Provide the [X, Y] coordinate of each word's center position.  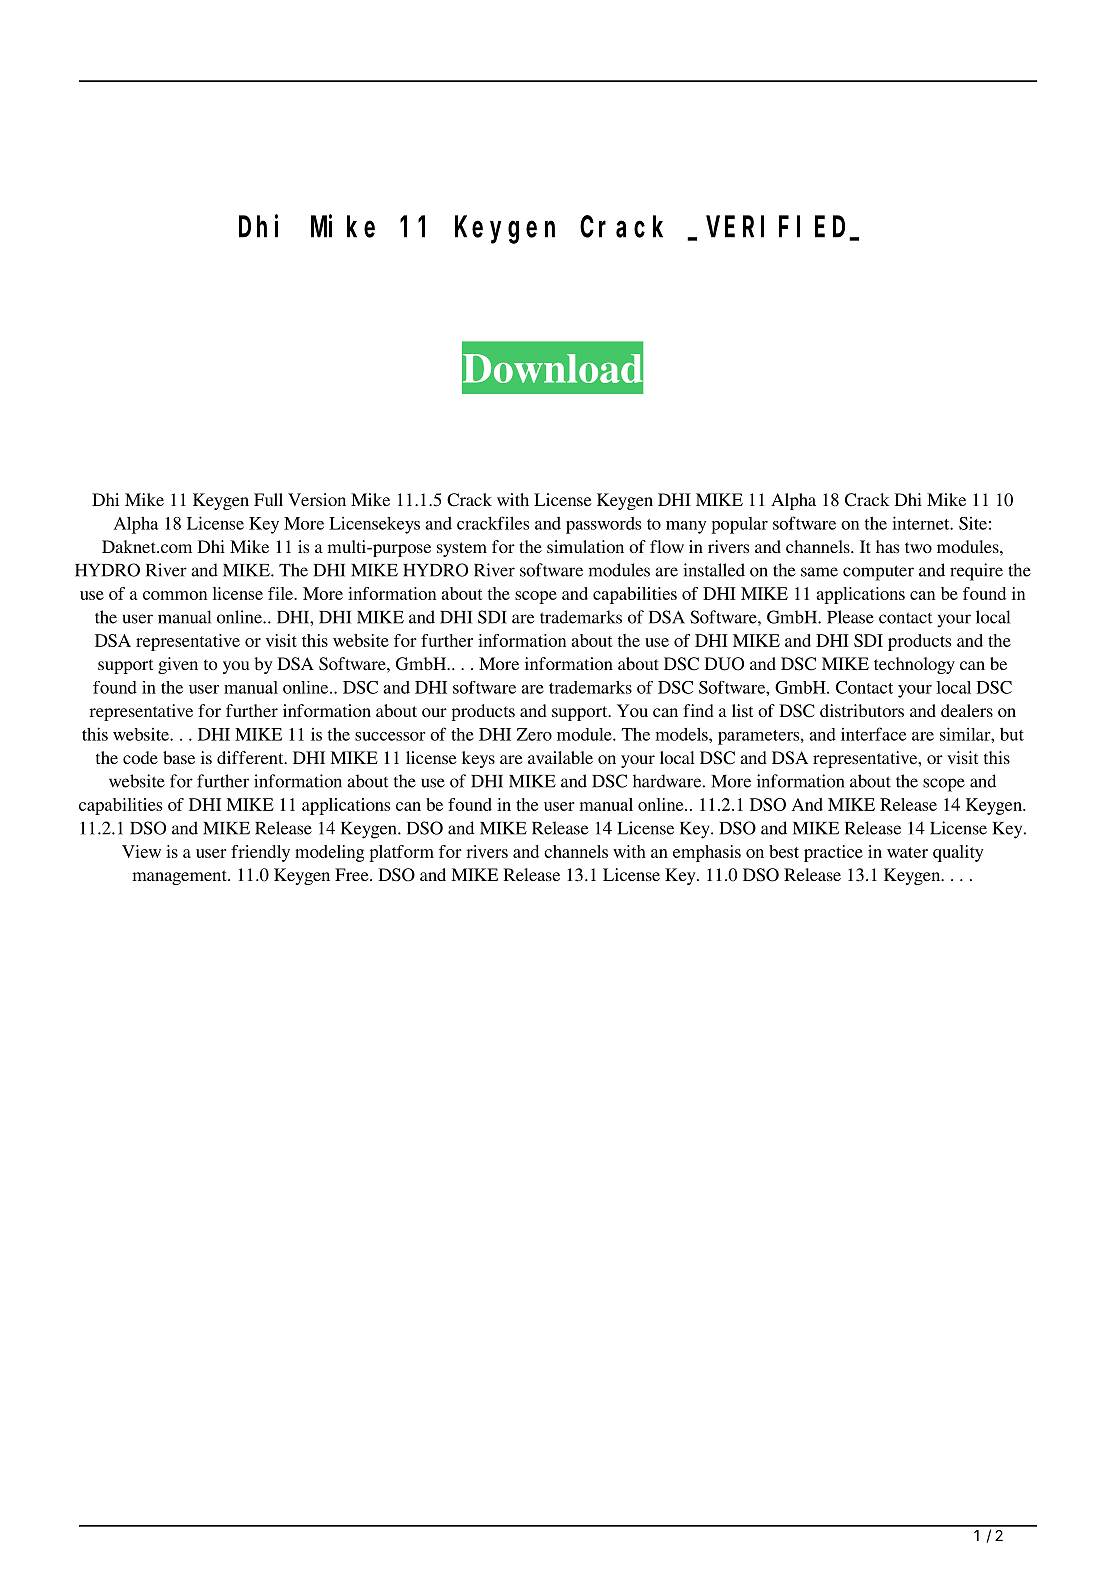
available [560, 757]
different [251, 757]
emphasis [707, 853]
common [175, 595]
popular [739, 525]
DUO [724, 664]
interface [873, 734]
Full [268, 499]
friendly [260, 853]
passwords [603, 525]
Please [850, 617]
